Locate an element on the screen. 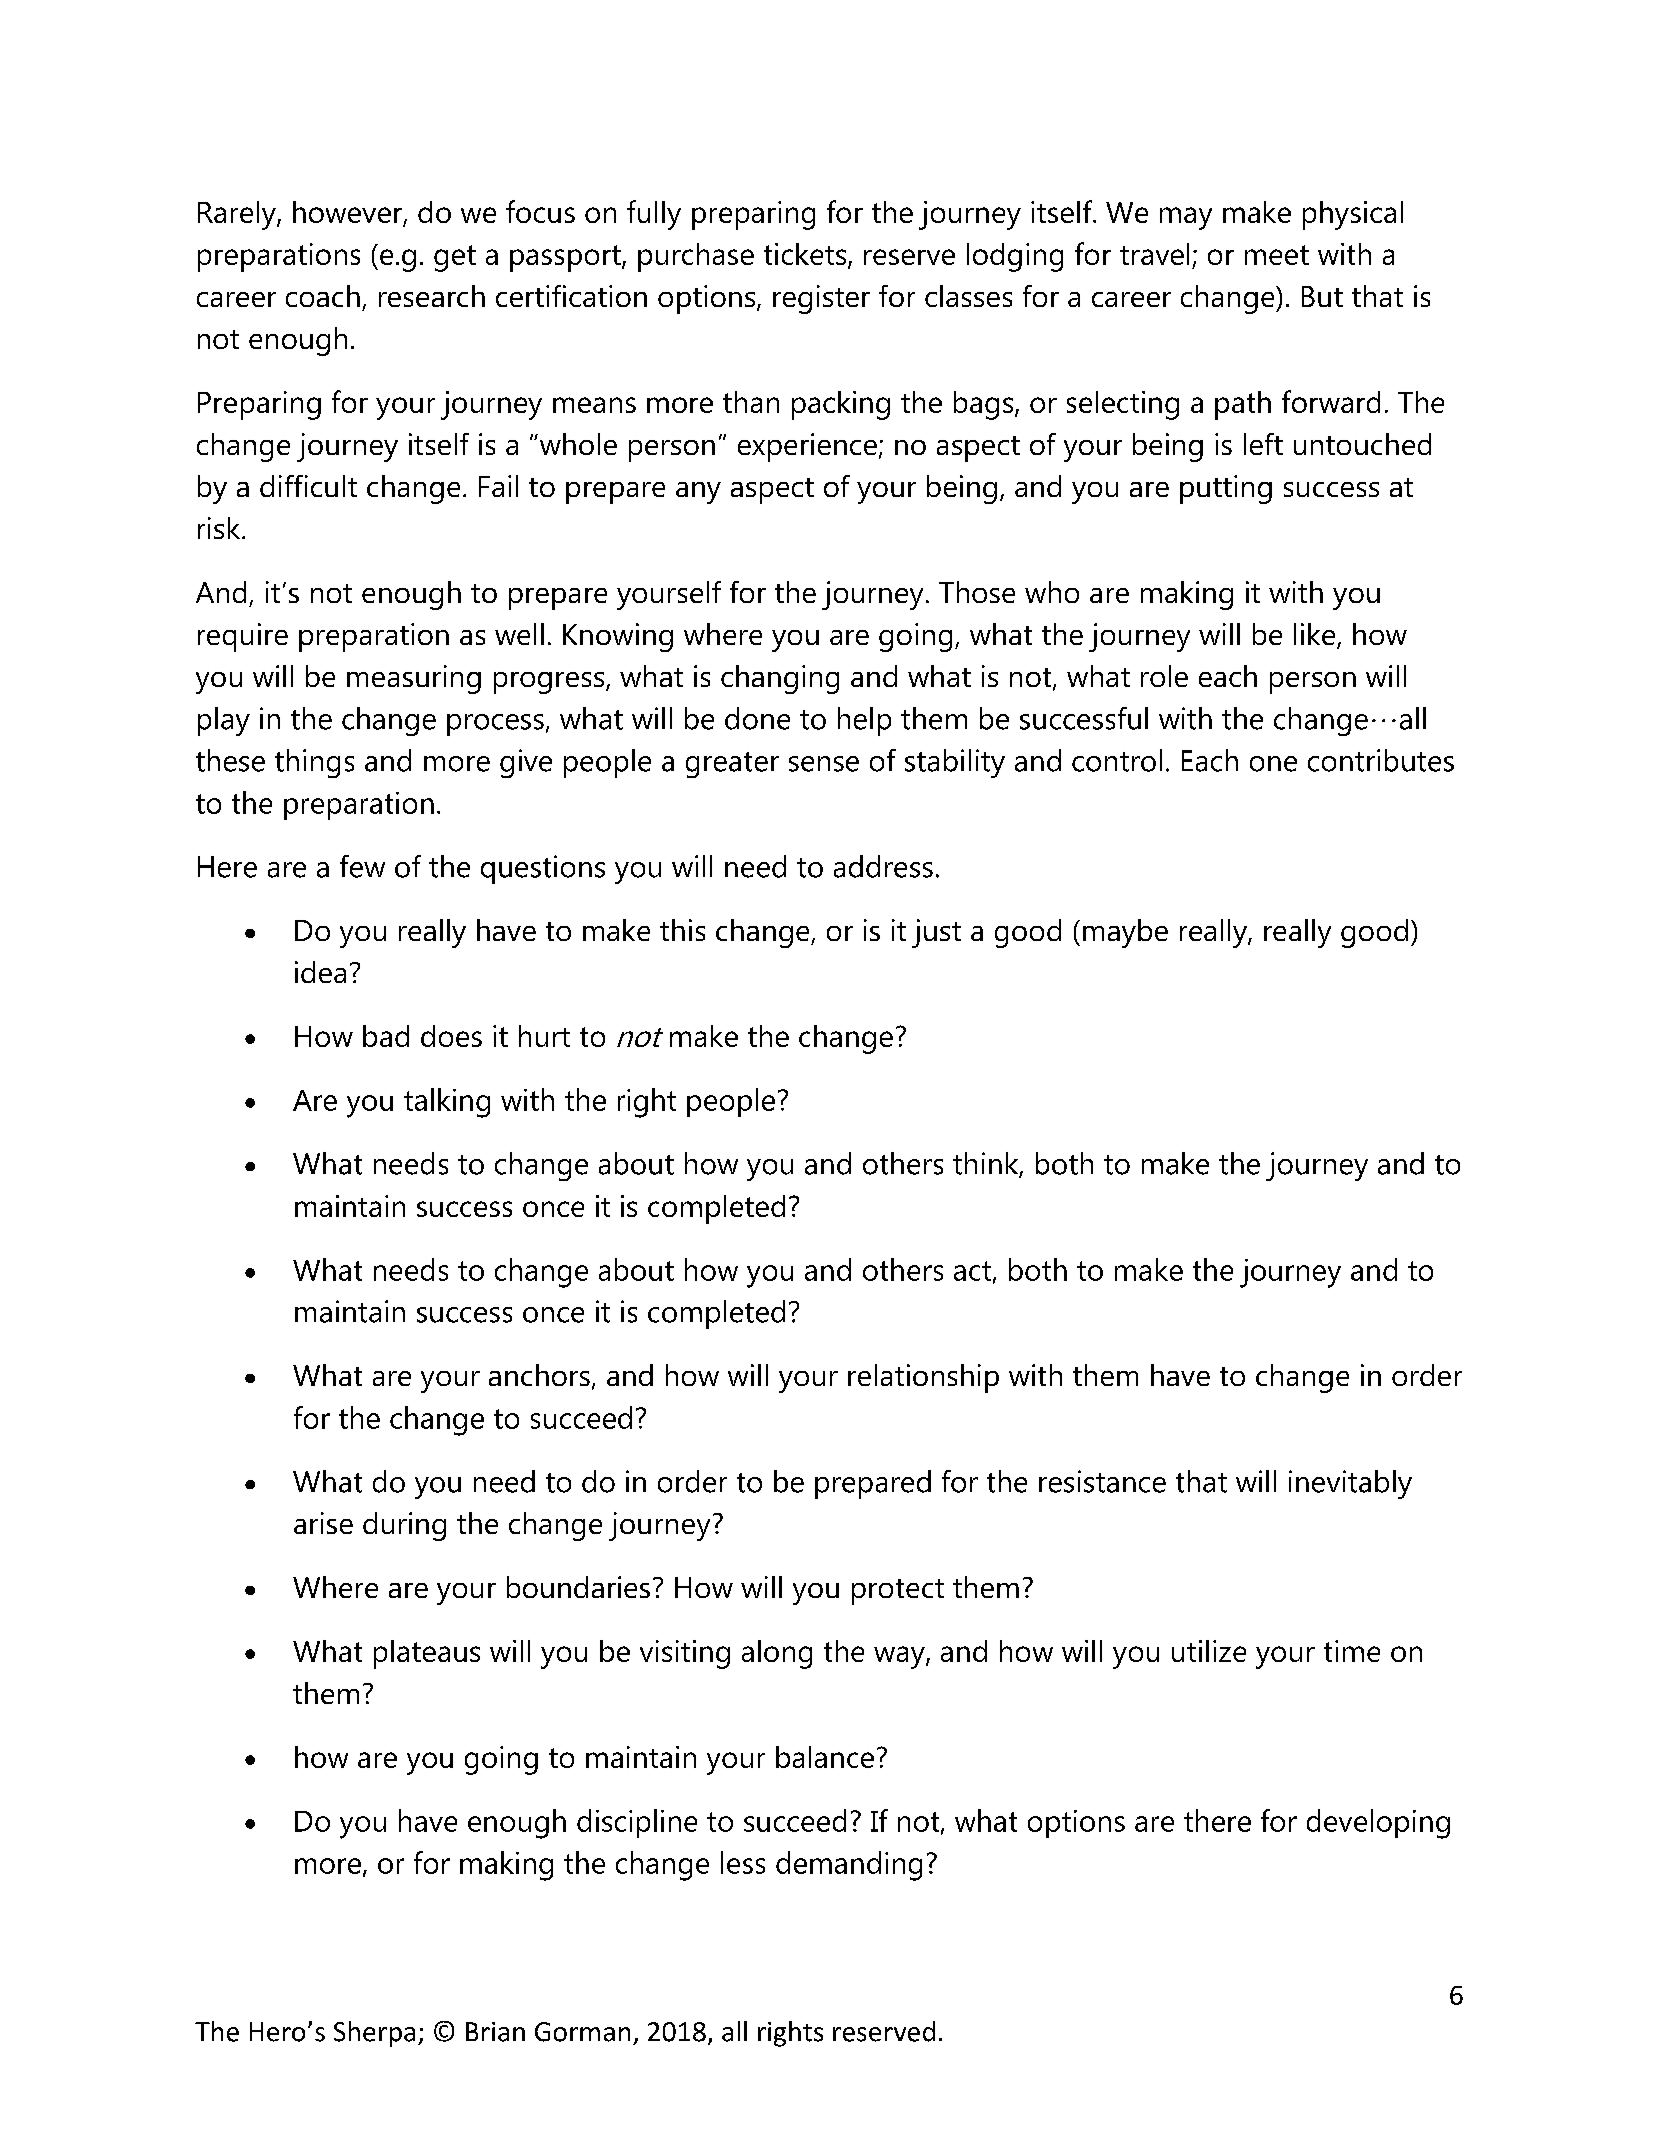 This screenshot has height=2147, width=1659. meet is located at coordinates (1277, 255).
